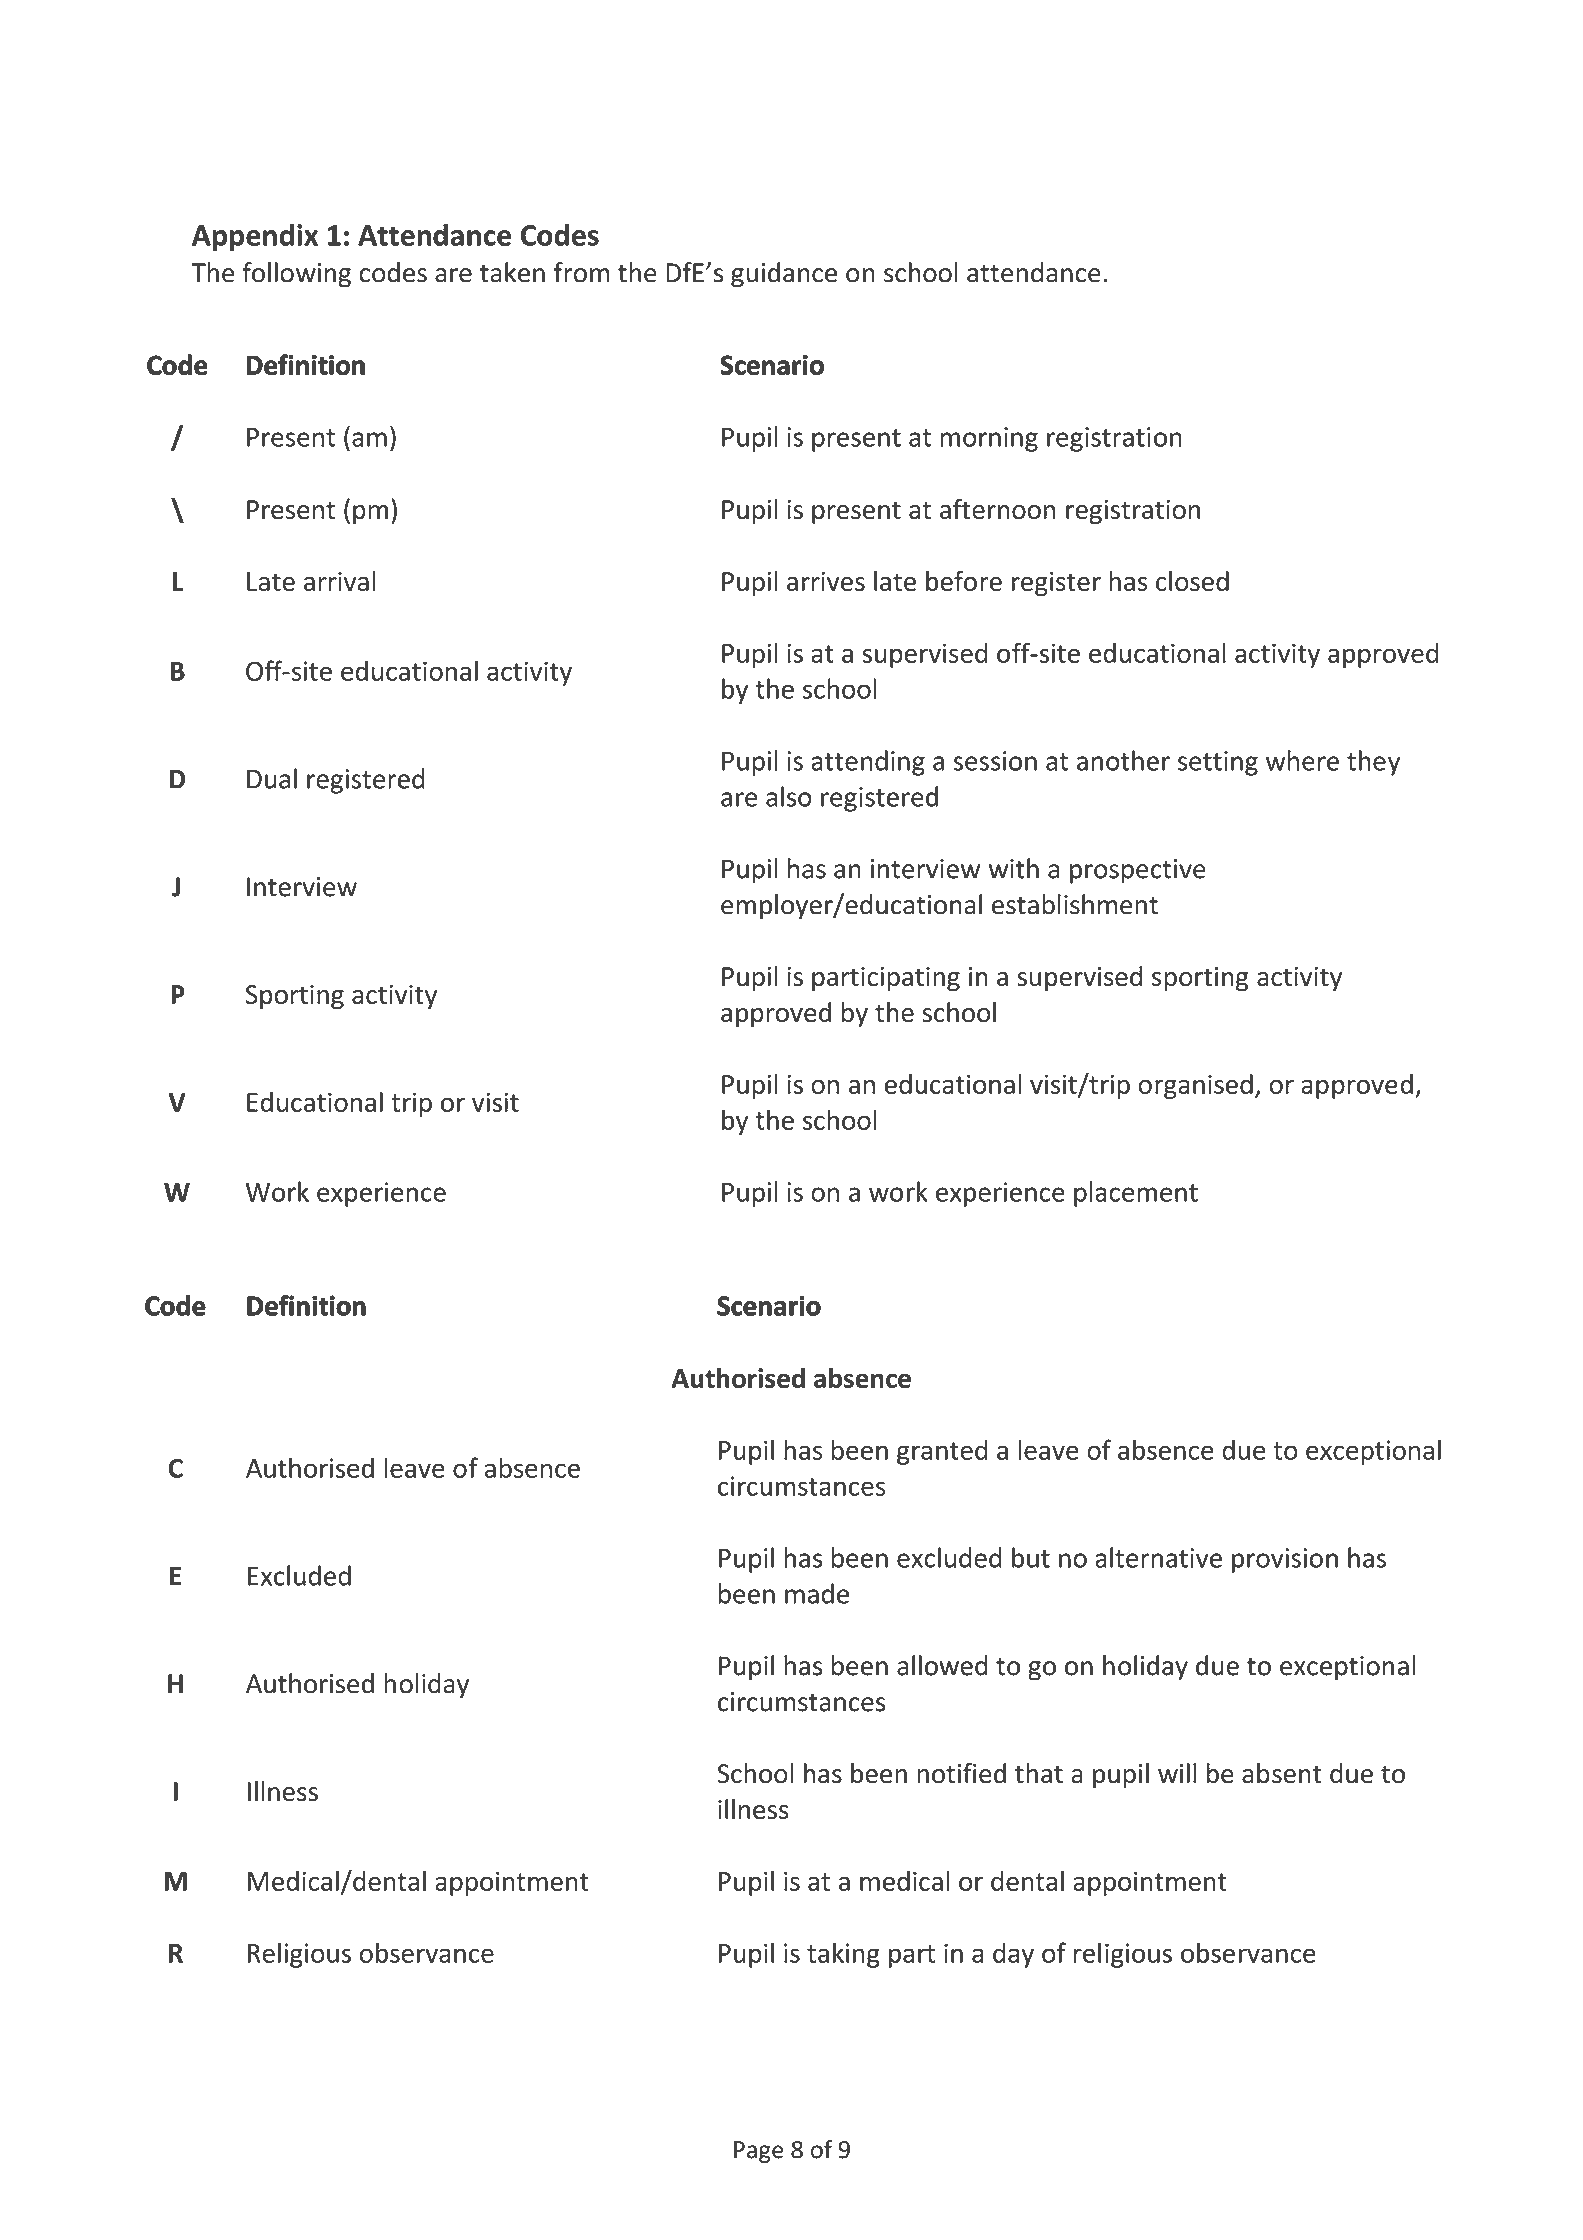 This screenshot has width=1583, height=2240. I want to click on placement, so click(1136, 1194).
